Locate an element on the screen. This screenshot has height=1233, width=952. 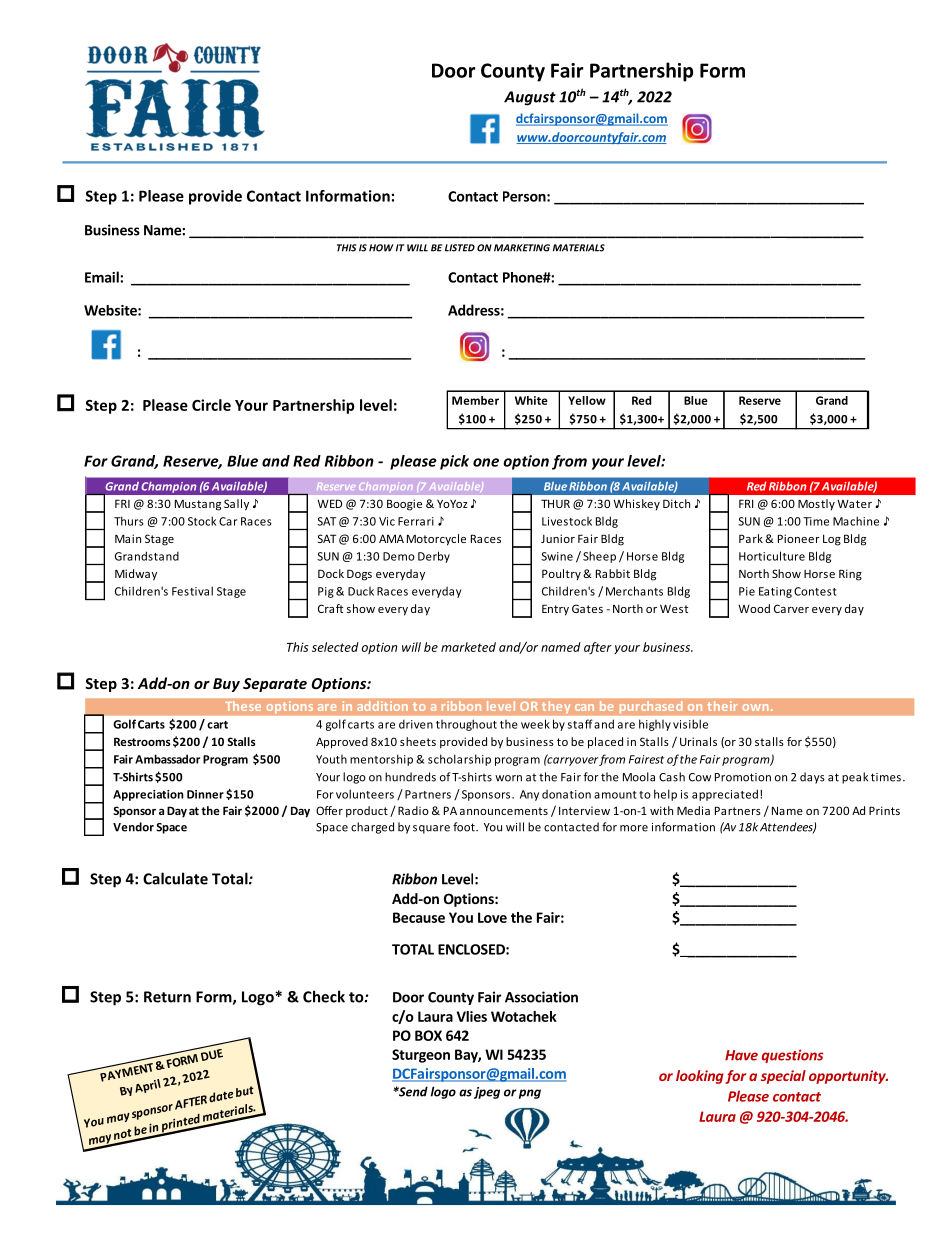
Member is located at coordinates (475, 400).
